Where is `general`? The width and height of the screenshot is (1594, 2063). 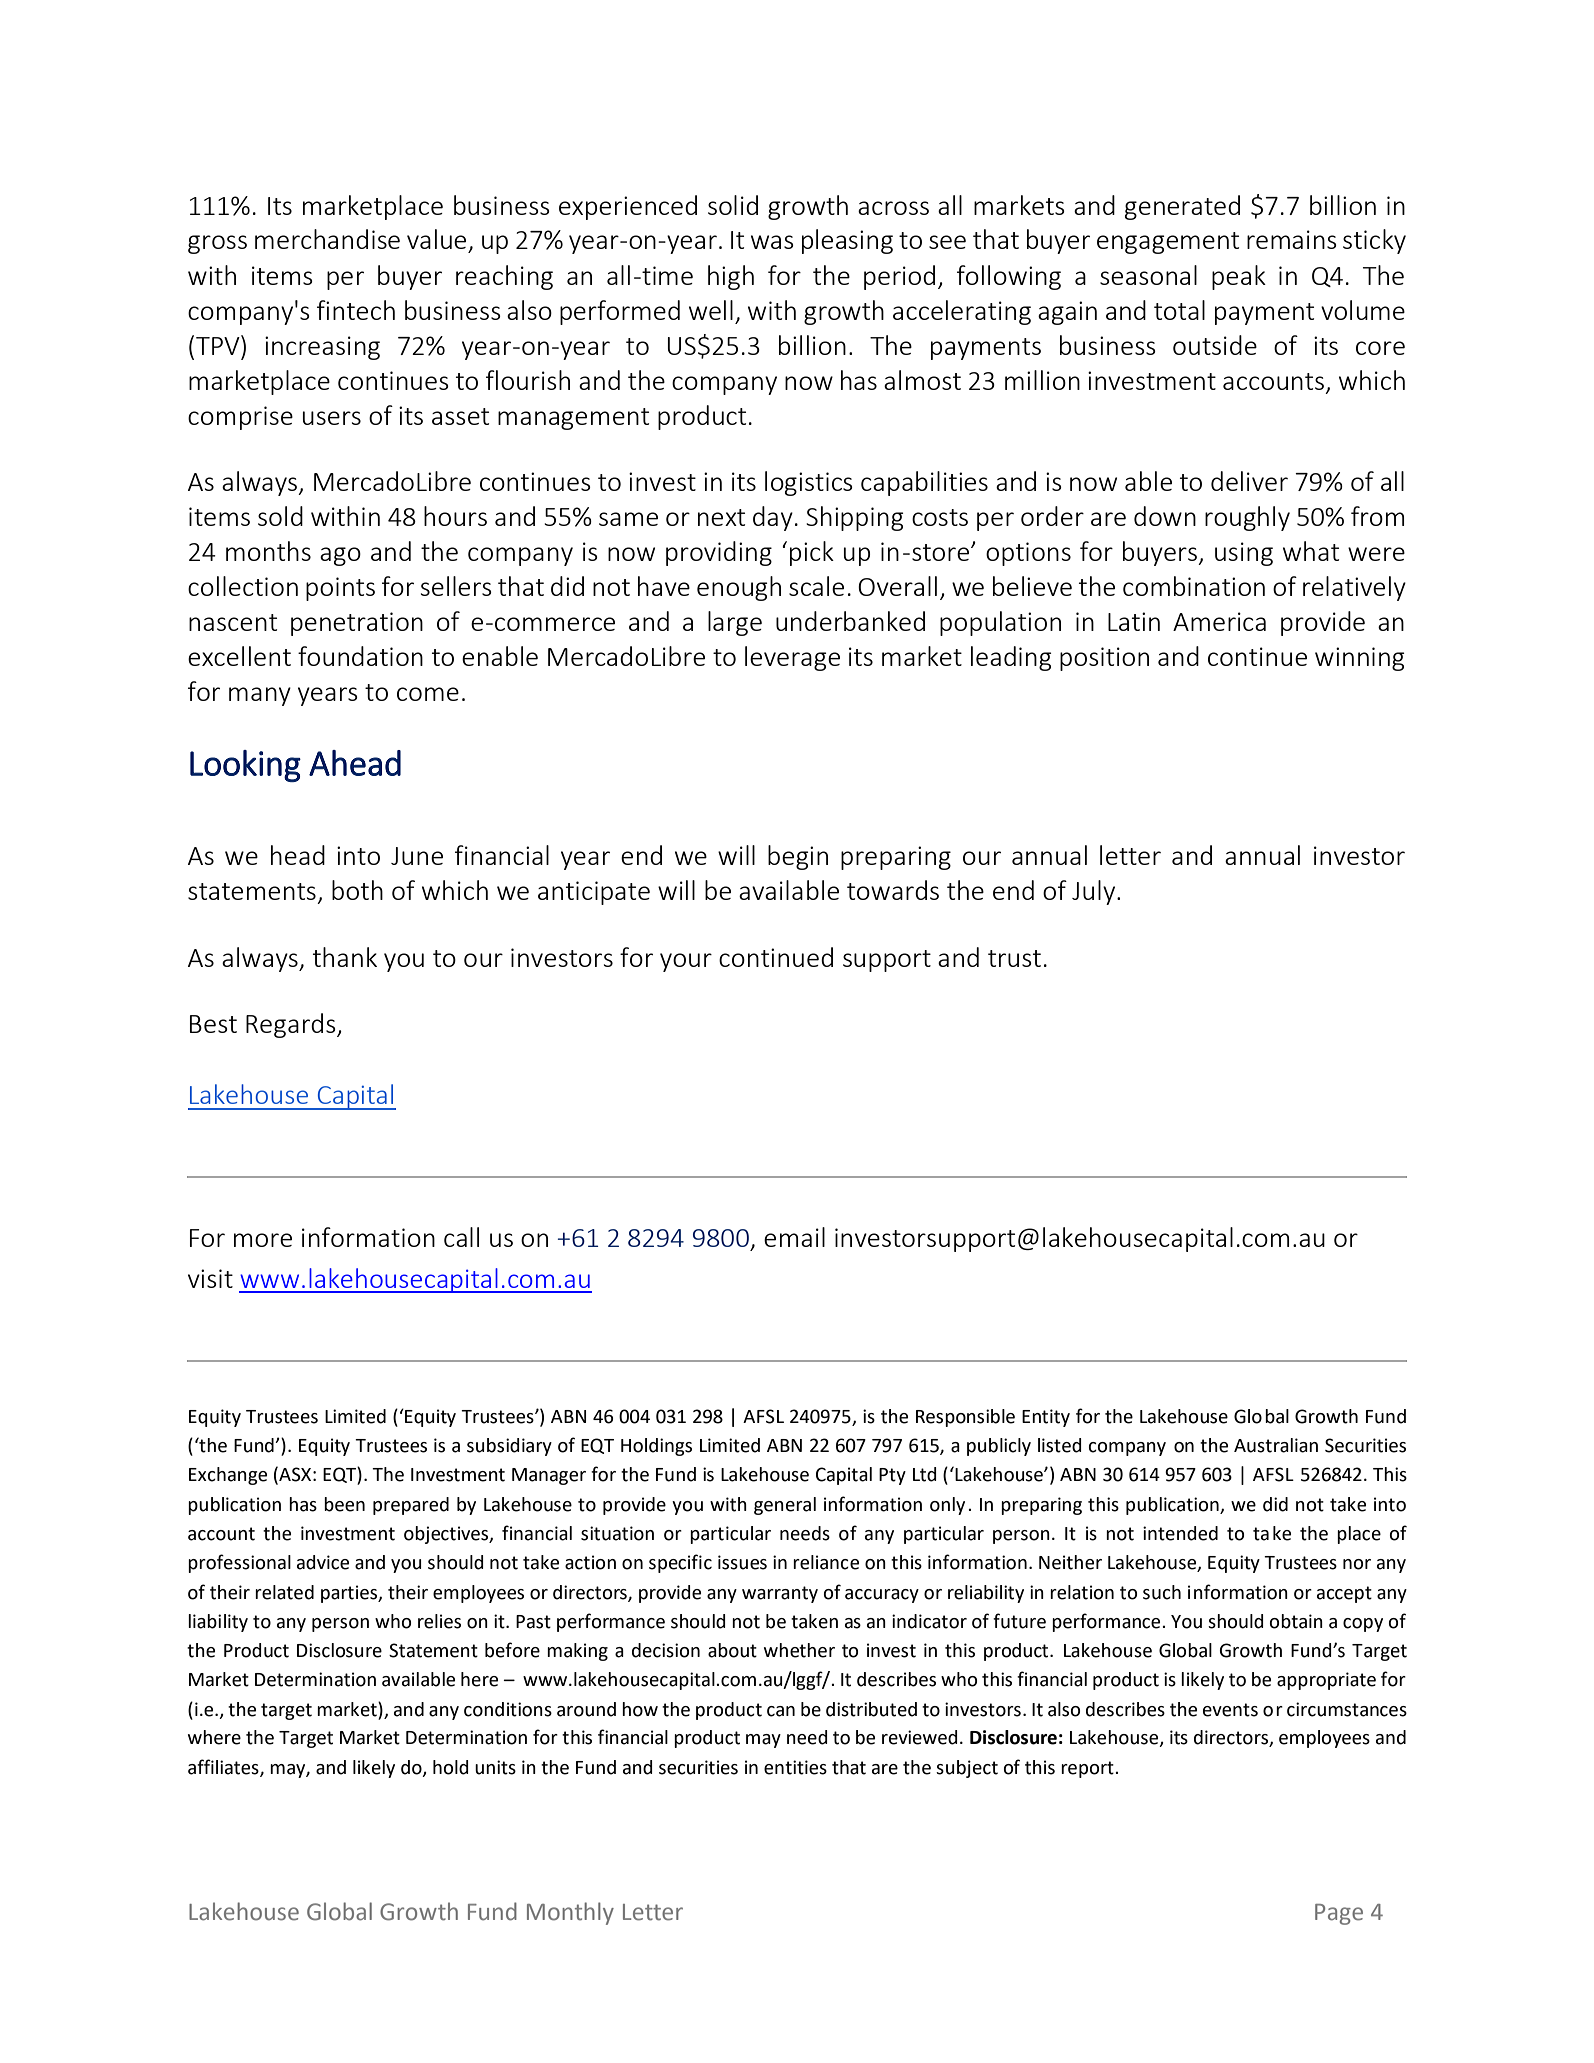 general is located at coordinates (785, 1506).
